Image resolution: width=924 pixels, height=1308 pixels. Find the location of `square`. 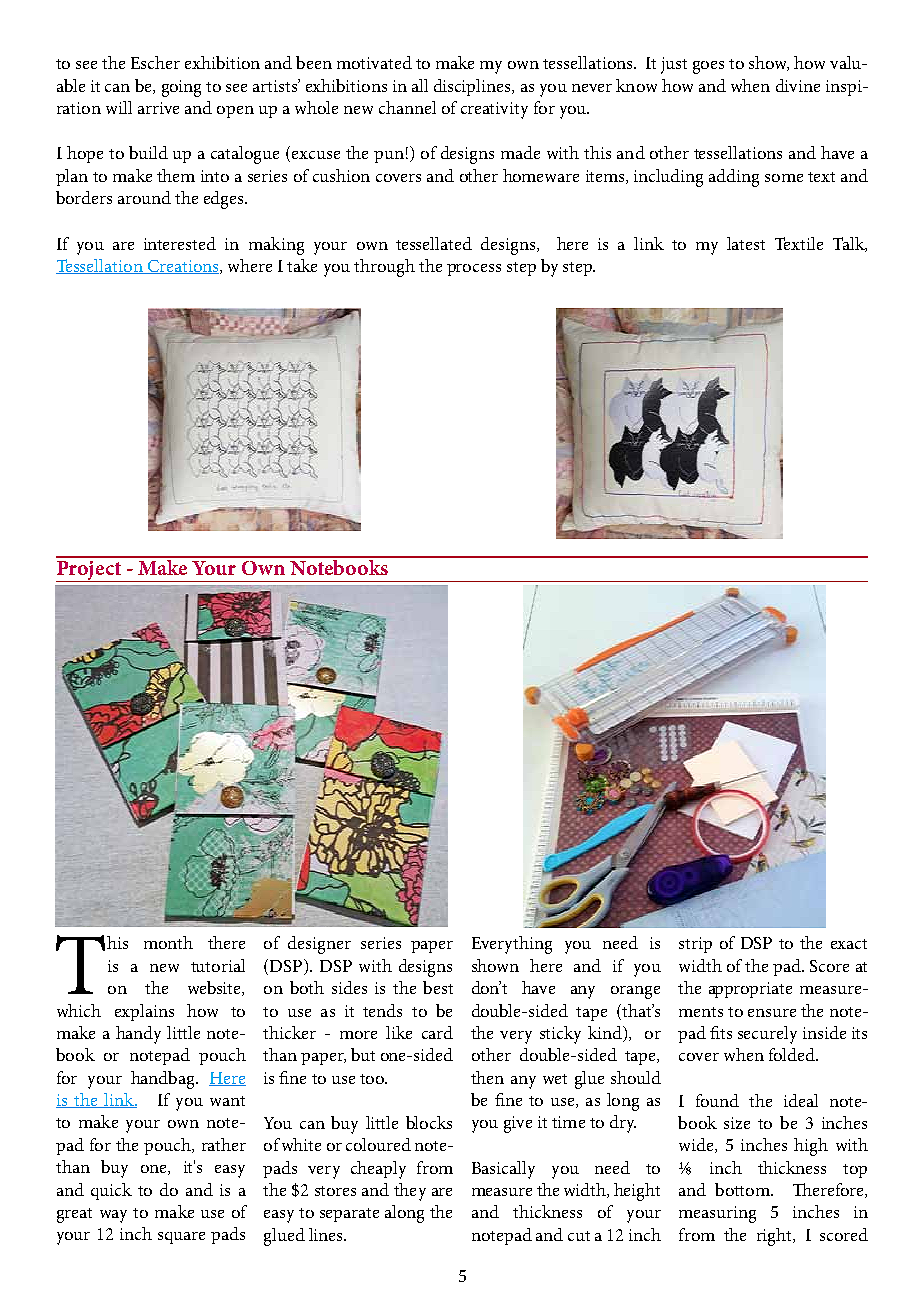

square is located at coordinates (181, 1238).
